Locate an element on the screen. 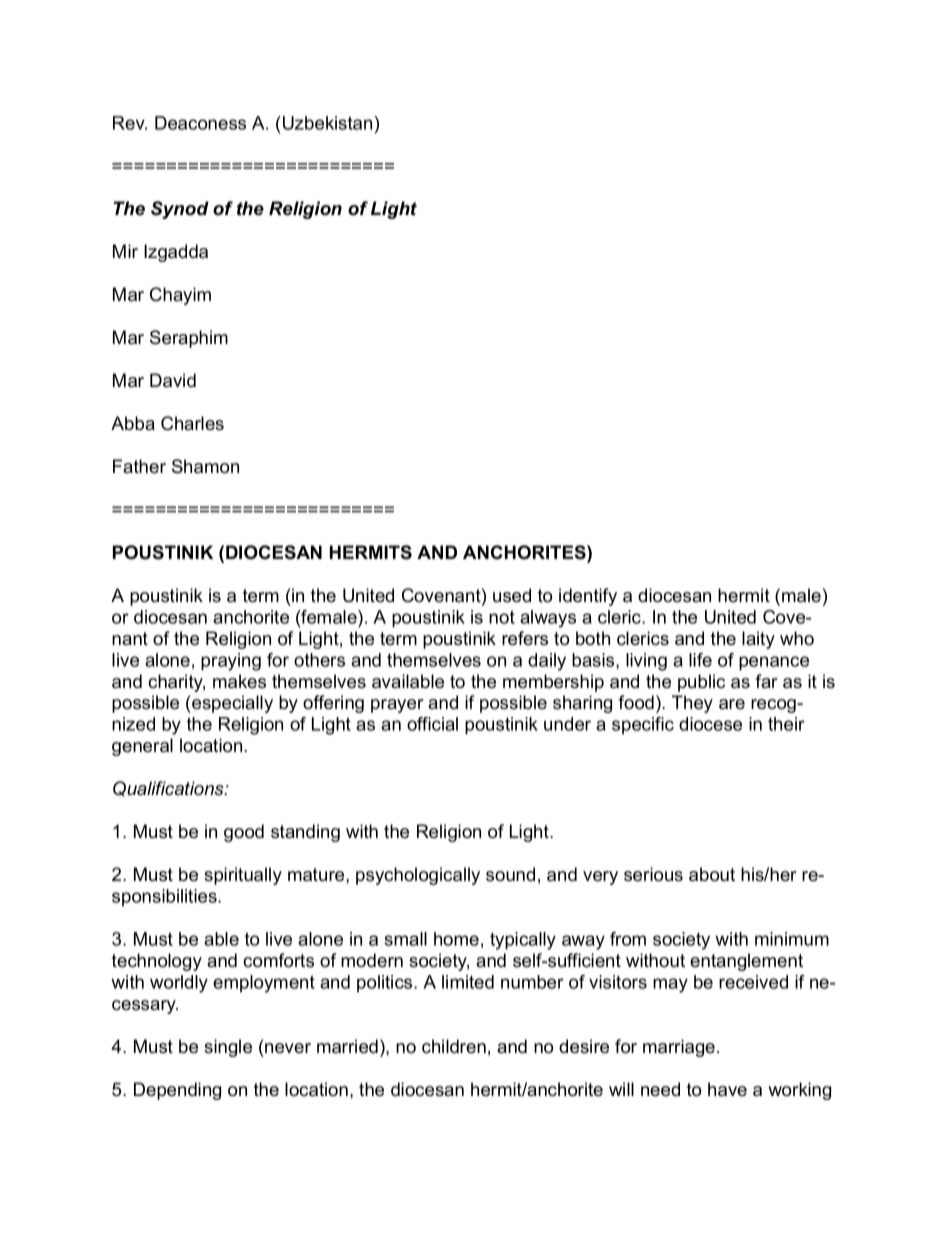  good is located at coordinates (244, 833).
